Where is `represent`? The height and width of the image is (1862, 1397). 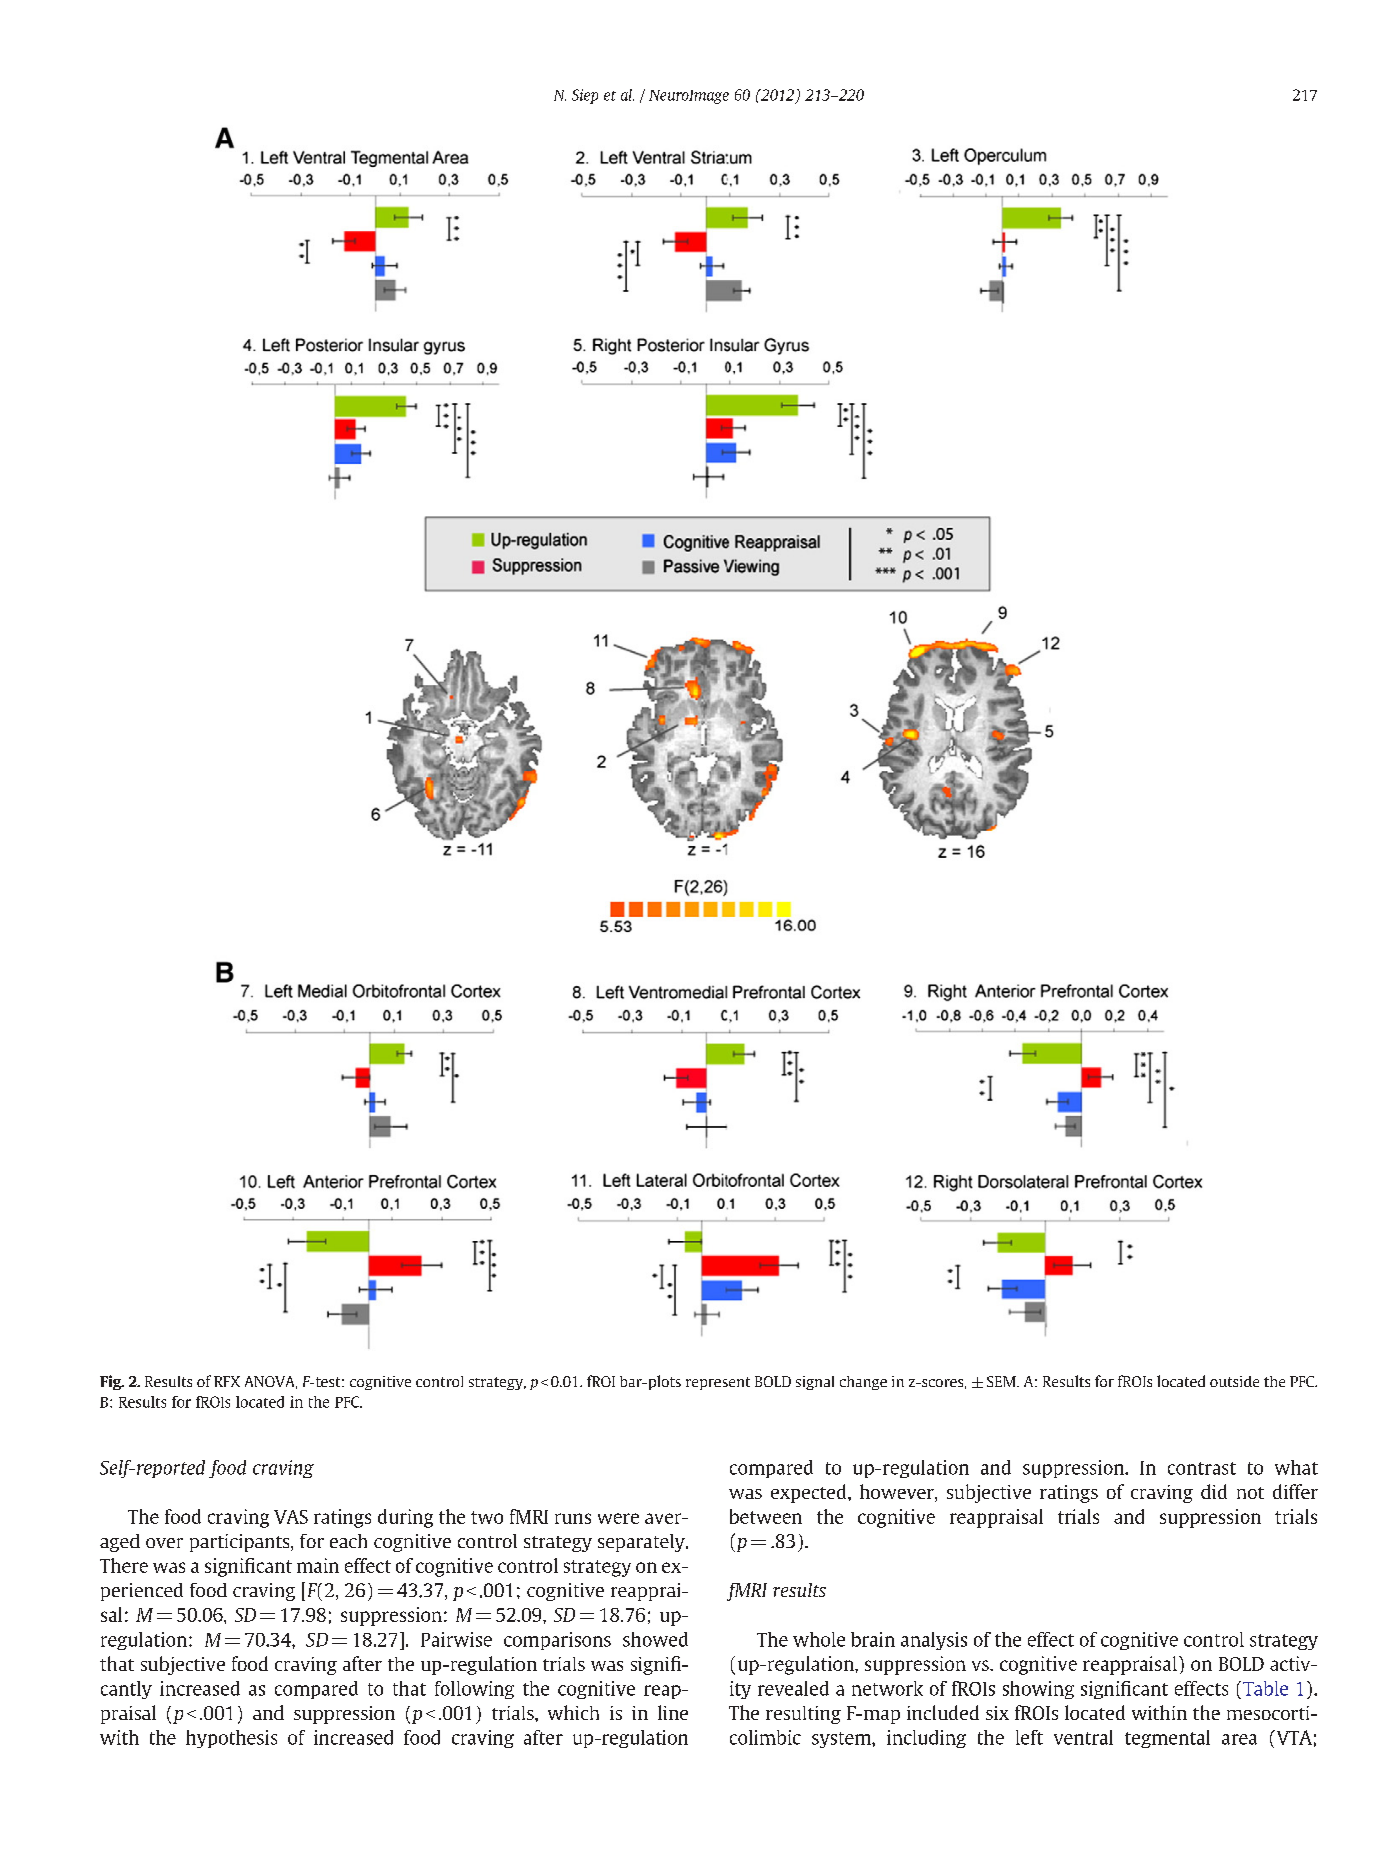 represent is located at coordinates (718, 1383).
